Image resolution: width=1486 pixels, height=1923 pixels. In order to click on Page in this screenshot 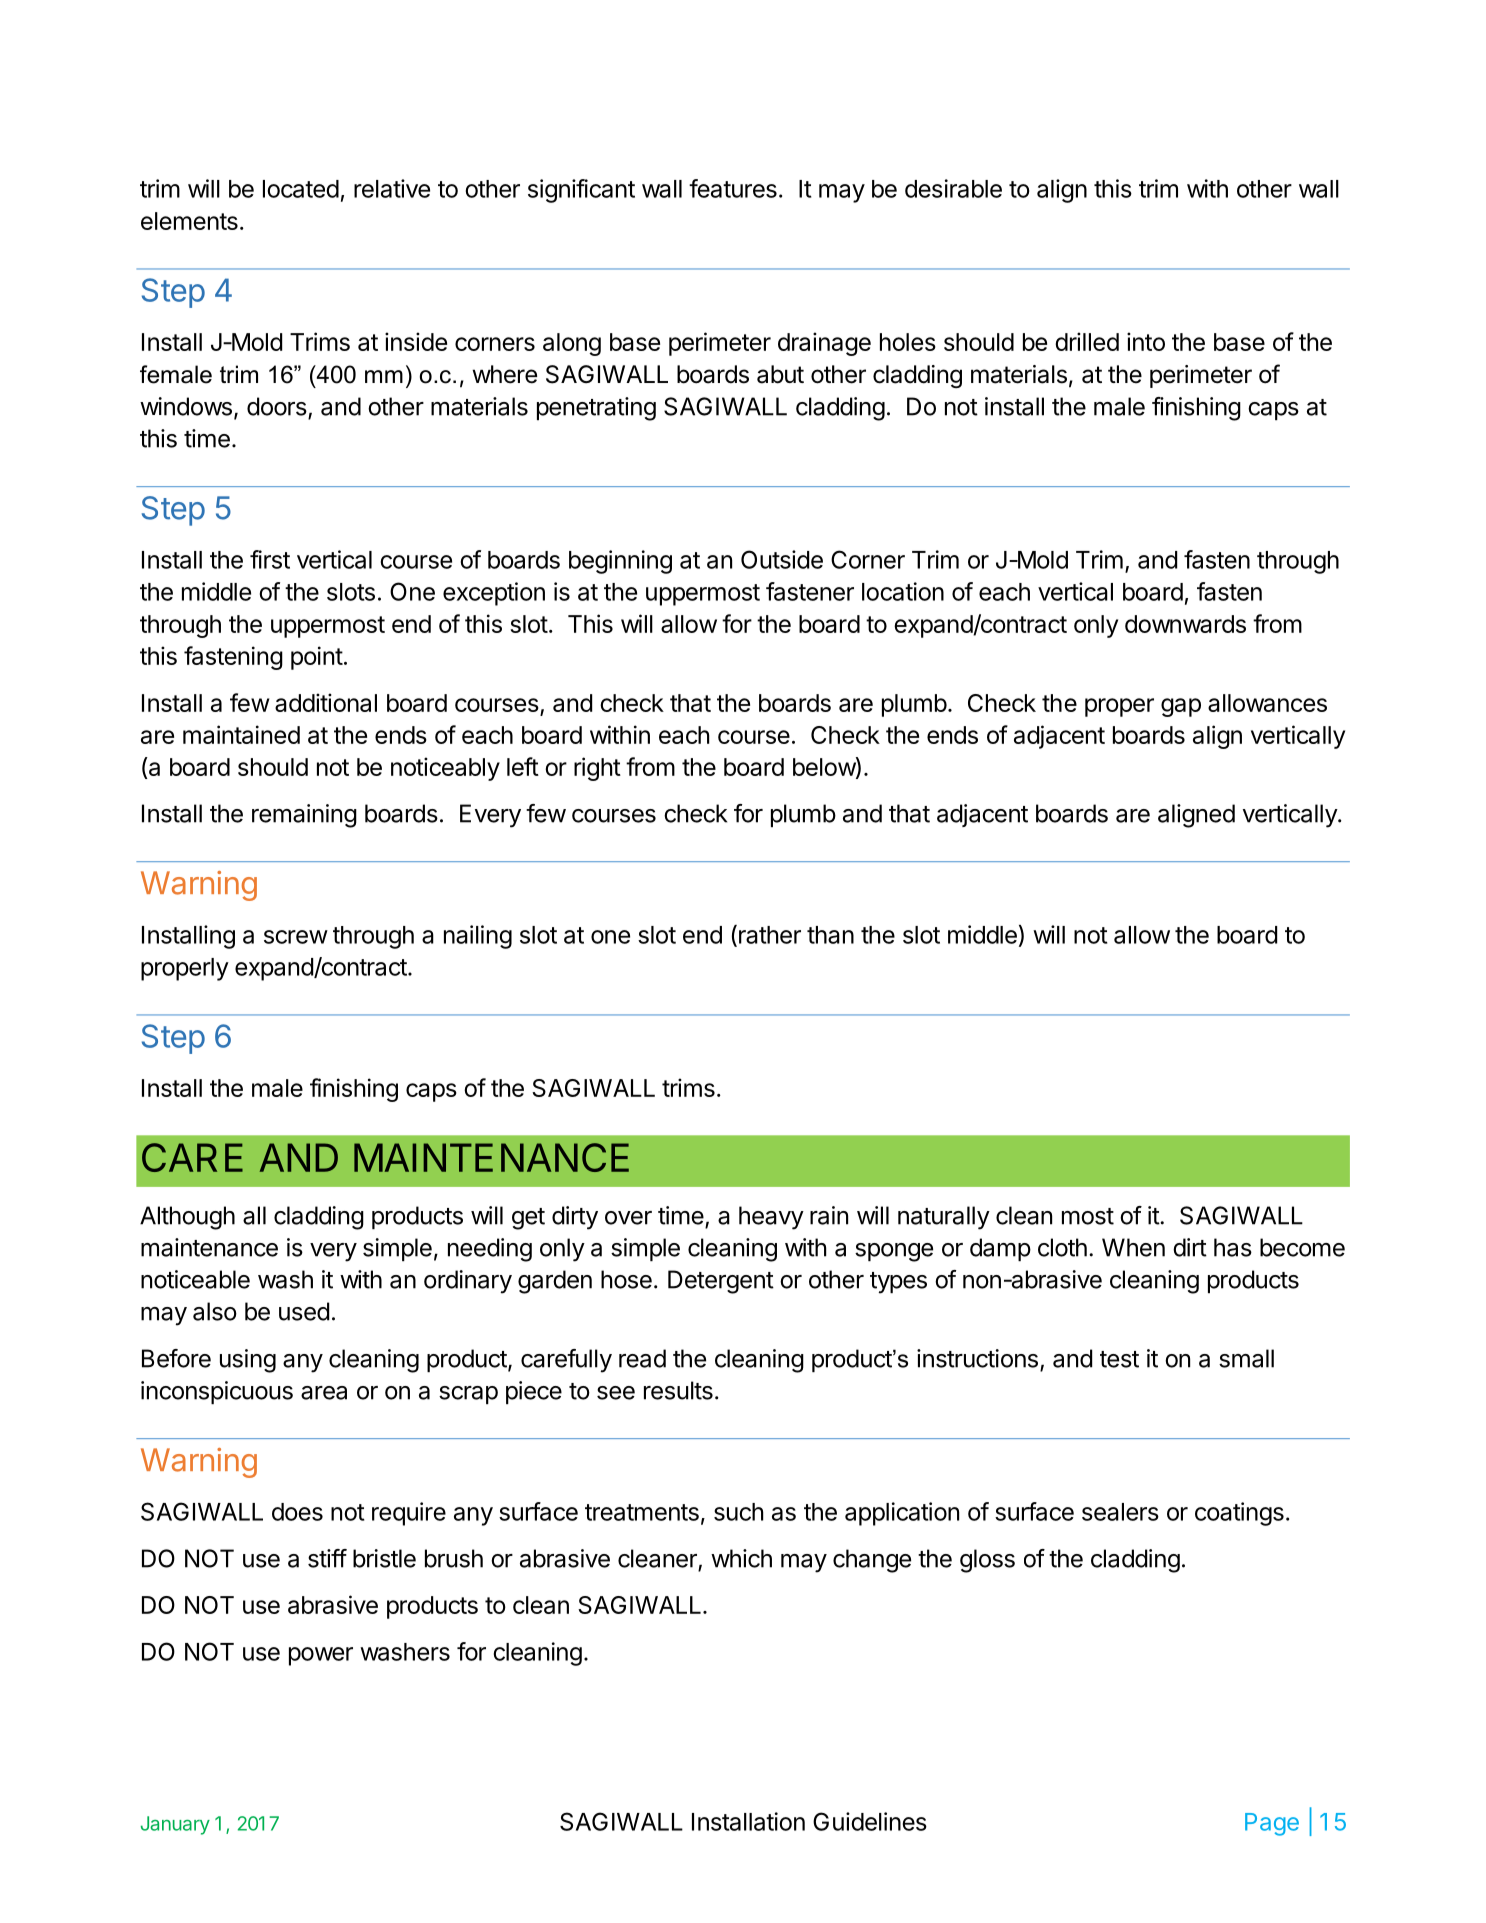, I will do `click(1272, 1824)`.
